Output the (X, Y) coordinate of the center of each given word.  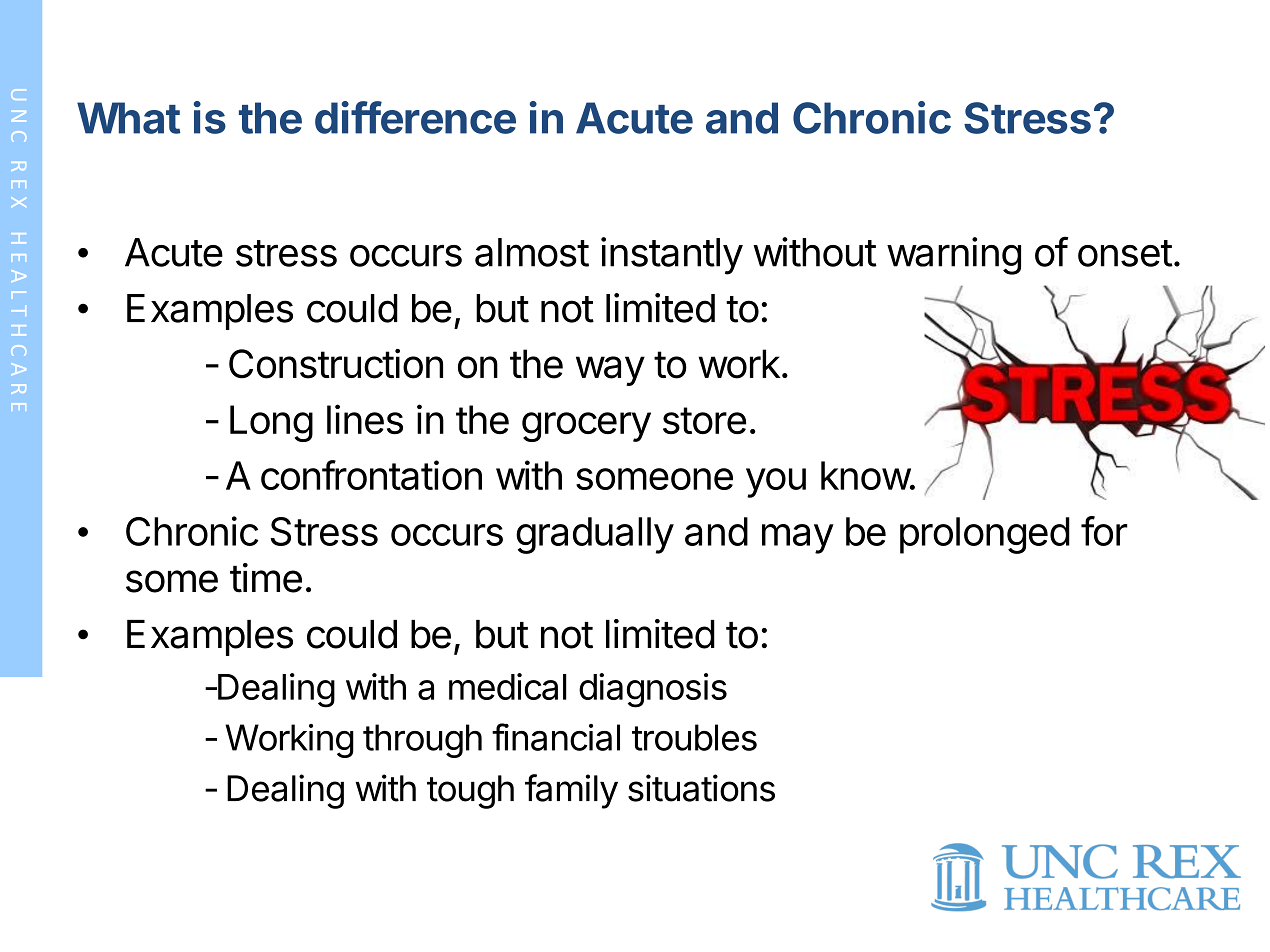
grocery (586, 427)
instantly (672, 256)
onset (1125, 253)
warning (954, 256)
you (776, 483)
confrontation (371, 475)
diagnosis (653, 690)
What (128, 118)
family (571, 791)
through (422, 741)
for (1104, 531)
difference (415, 117)
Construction (336, 364)
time (266, 578)
